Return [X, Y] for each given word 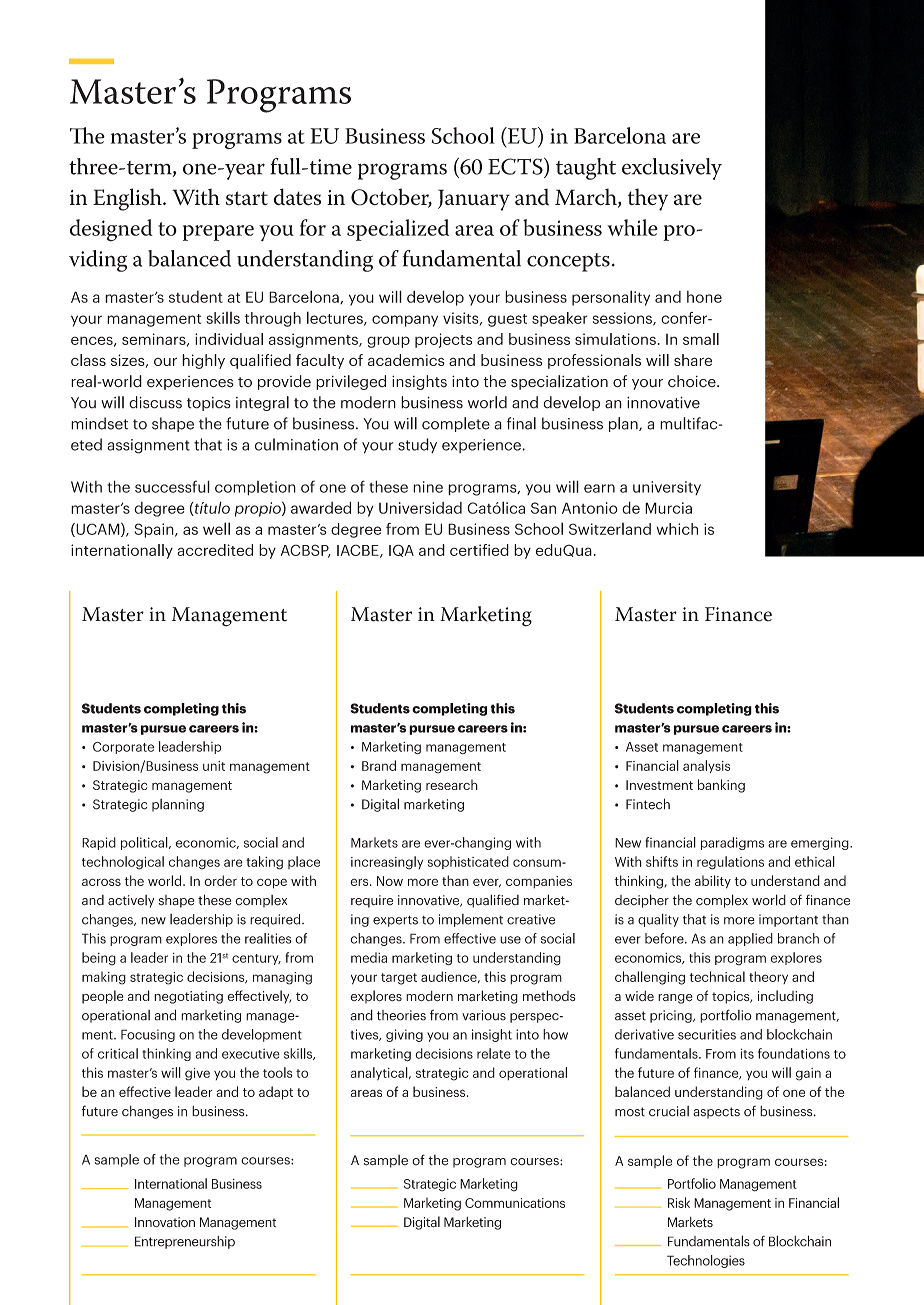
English [128, 199]
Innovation [165, 1222]
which [677, 529]
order [220, 880]
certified [479, 550]
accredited [215, 550]
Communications [515, 1203]
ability [713, 882]
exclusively [672, 169]
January [474, 200]
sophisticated [468, 862]
